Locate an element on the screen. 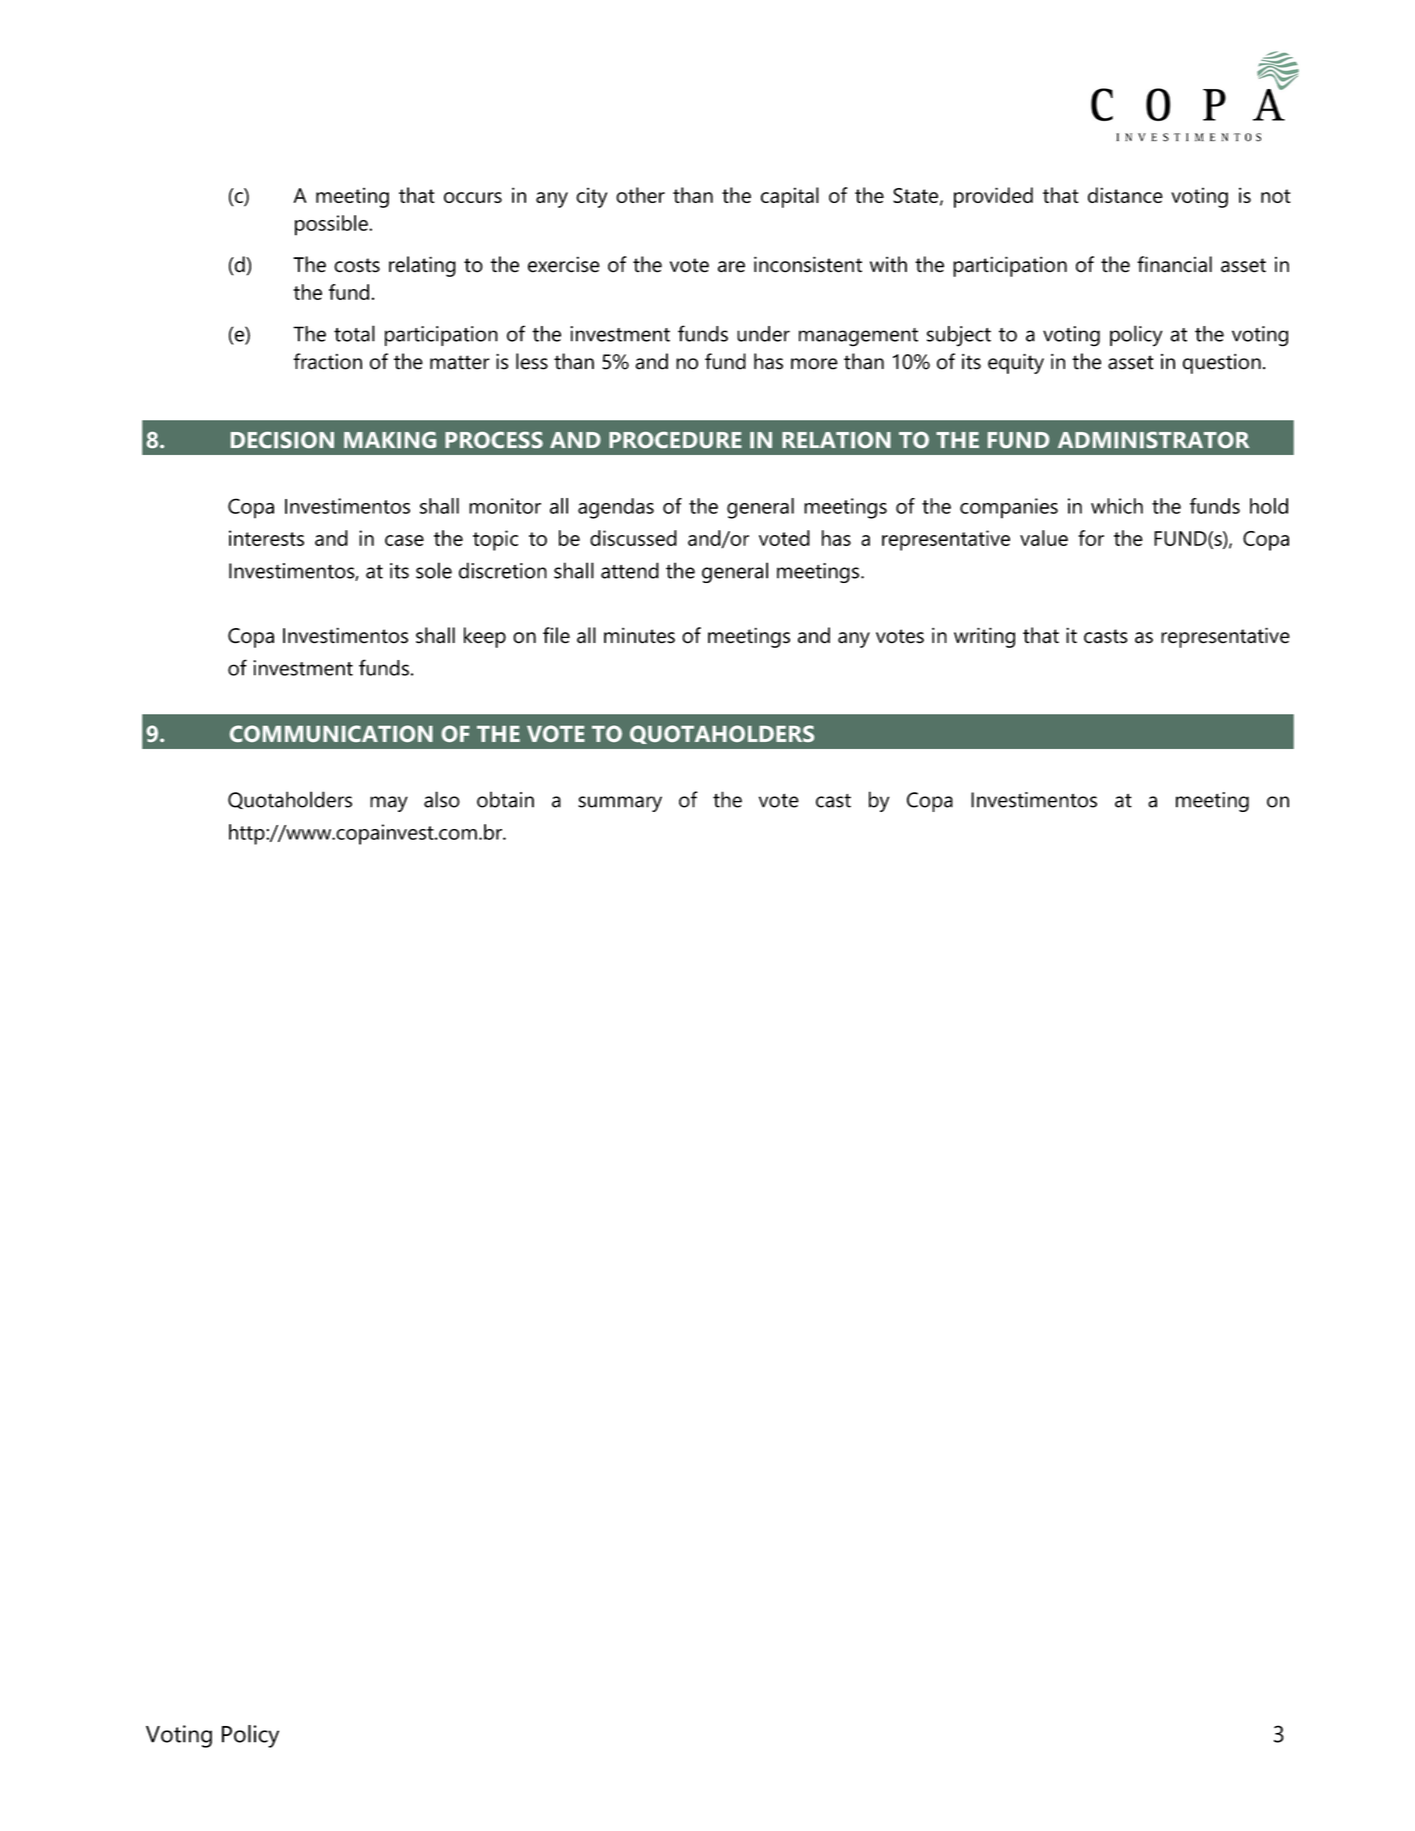 This screenshot has width=1415, height=1831. obtain is located at coordinates (505, 799).
